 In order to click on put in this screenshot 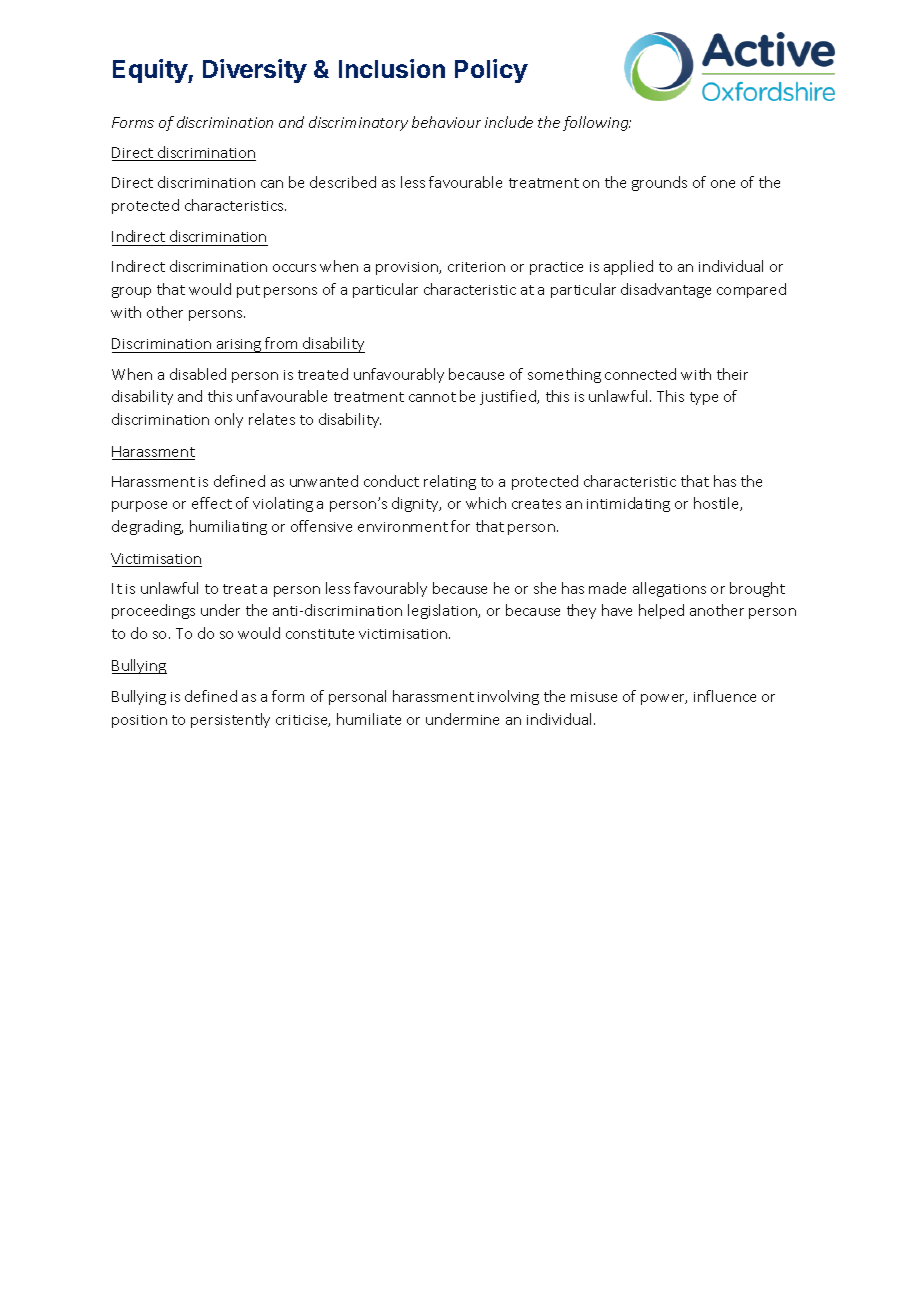, I will do `click(248, 291)`.
